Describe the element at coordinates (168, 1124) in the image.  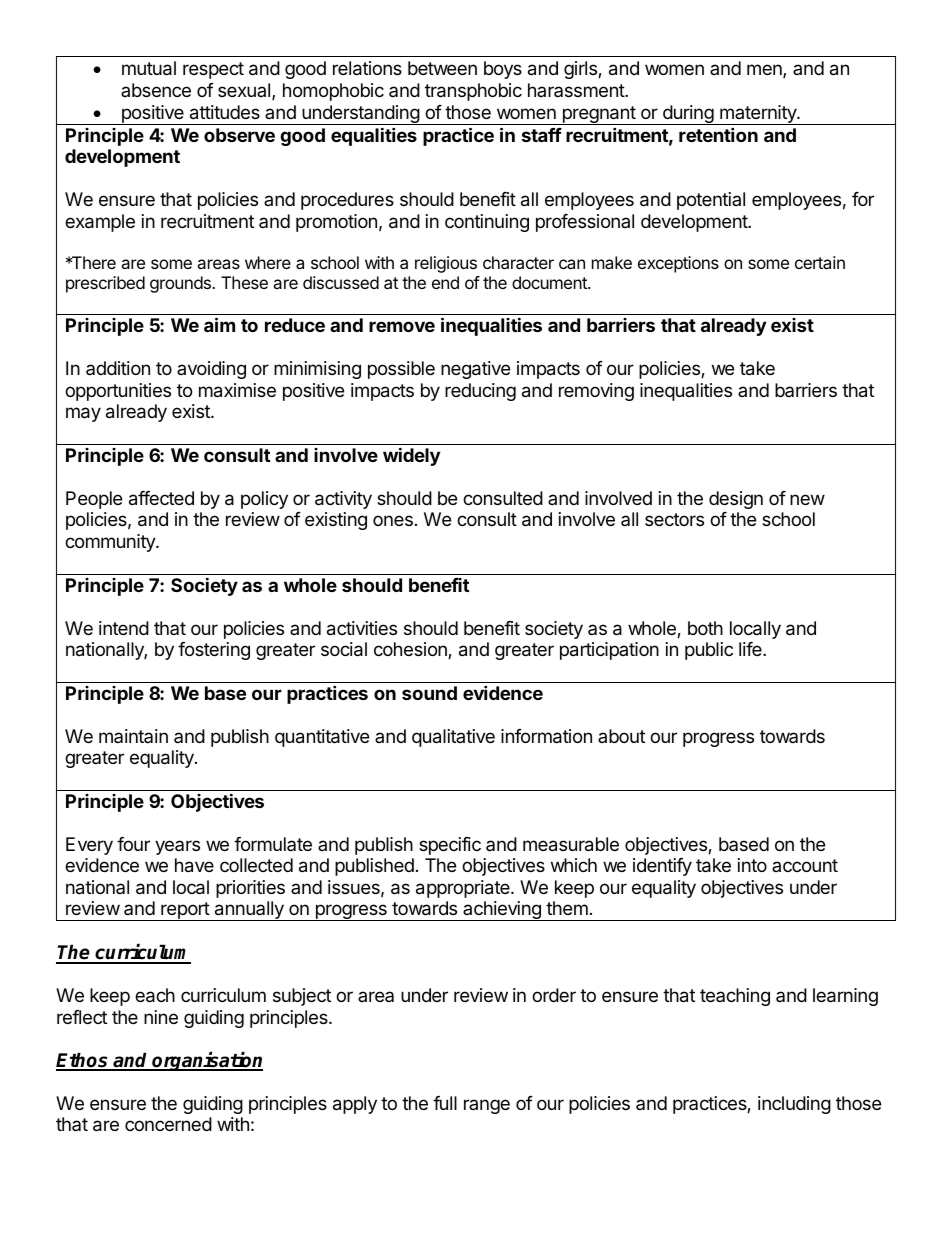
I see `concerned` at that location.
